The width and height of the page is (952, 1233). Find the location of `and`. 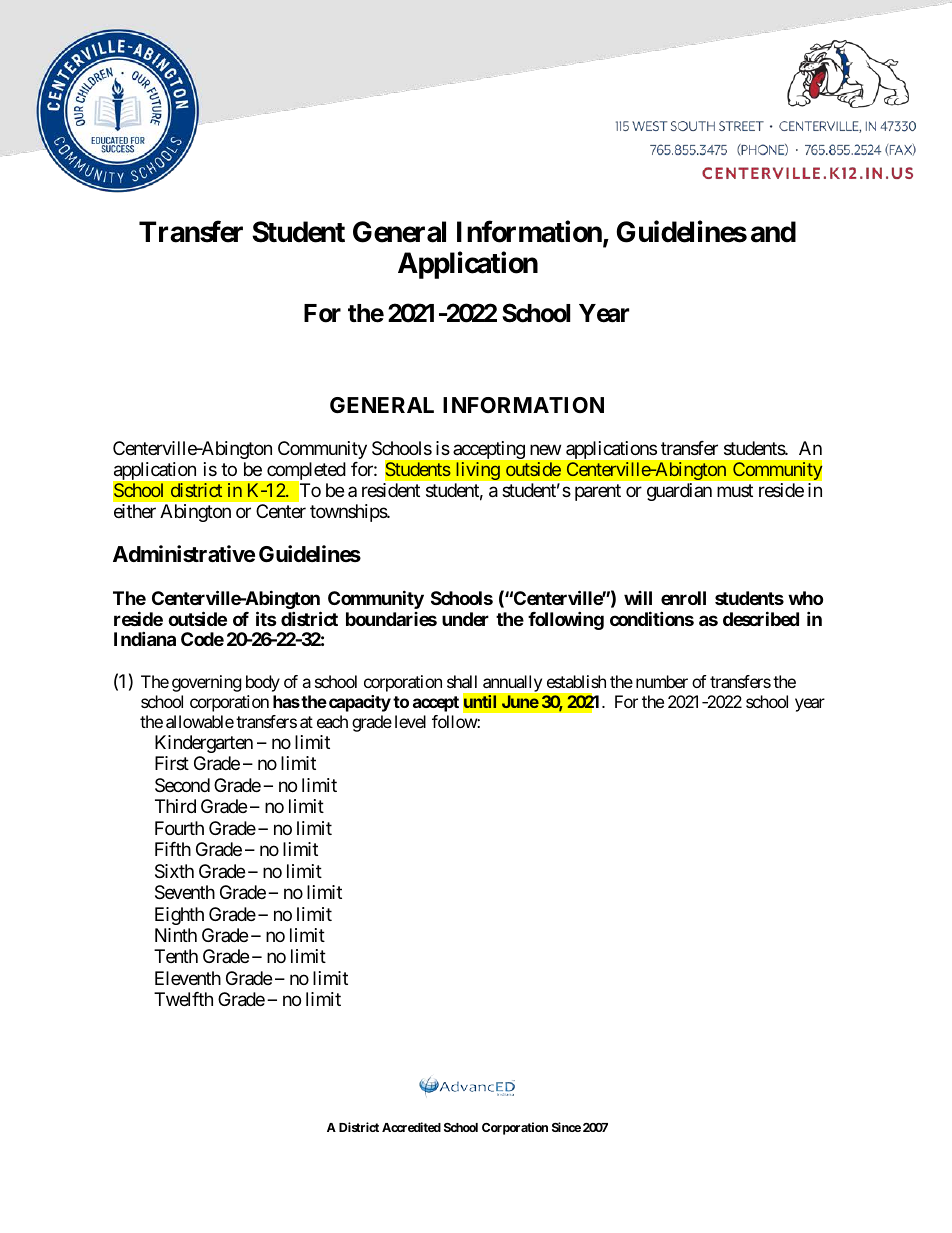

and is located at coordinates (773, 232).
